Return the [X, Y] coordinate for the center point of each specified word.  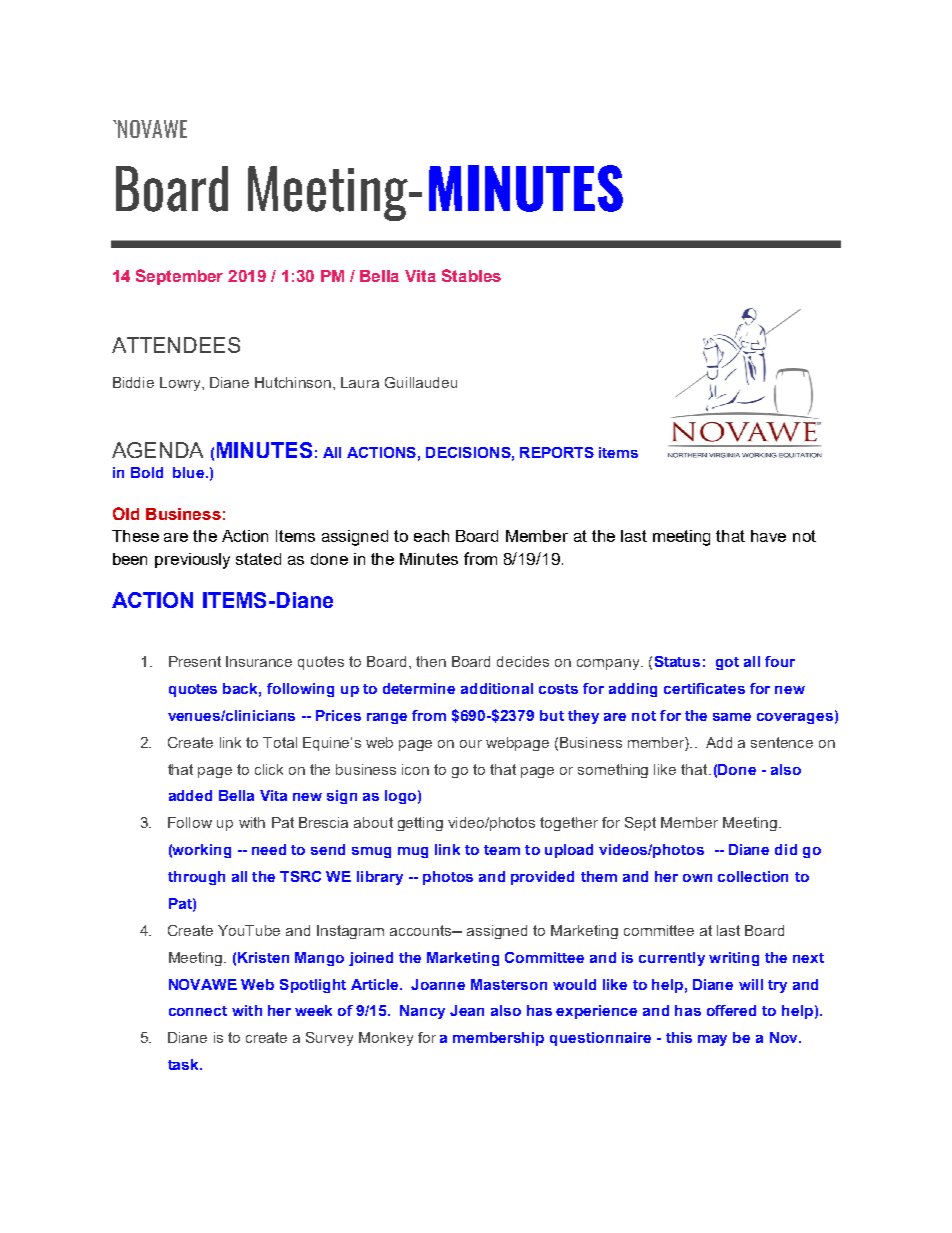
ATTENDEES [176, 345]
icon [415, 769]
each [431, 536]
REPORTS [557, 452]
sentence [782, 742]
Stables [471, 275]
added [190, 795]
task [184, 1064]
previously [192, 561]
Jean [467, 1010]
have [768, 536]
